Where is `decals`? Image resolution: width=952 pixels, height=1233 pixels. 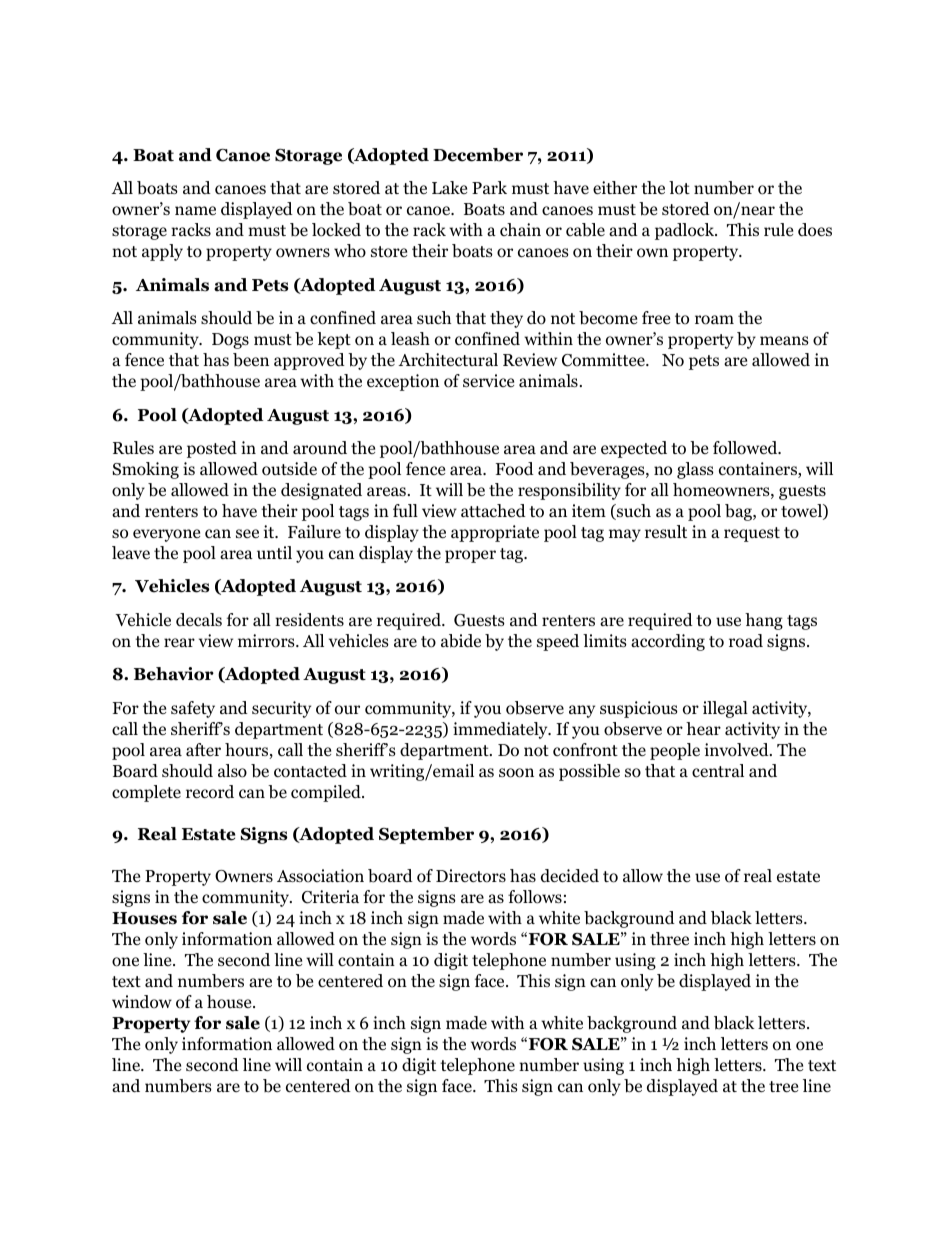
decals is located at coordinates (199, 619).
